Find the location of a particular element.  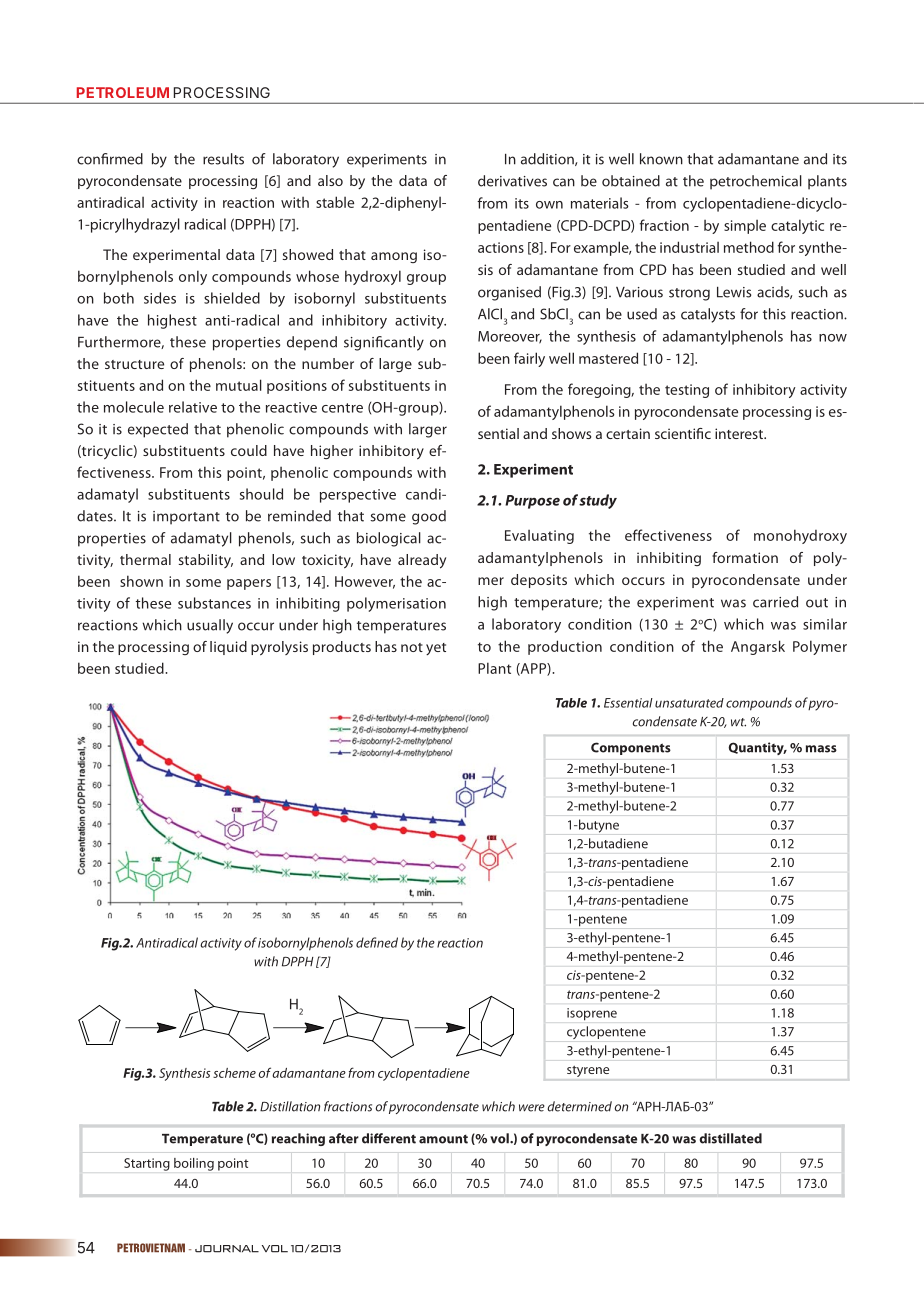

important is located at coordinates (186, 518).
